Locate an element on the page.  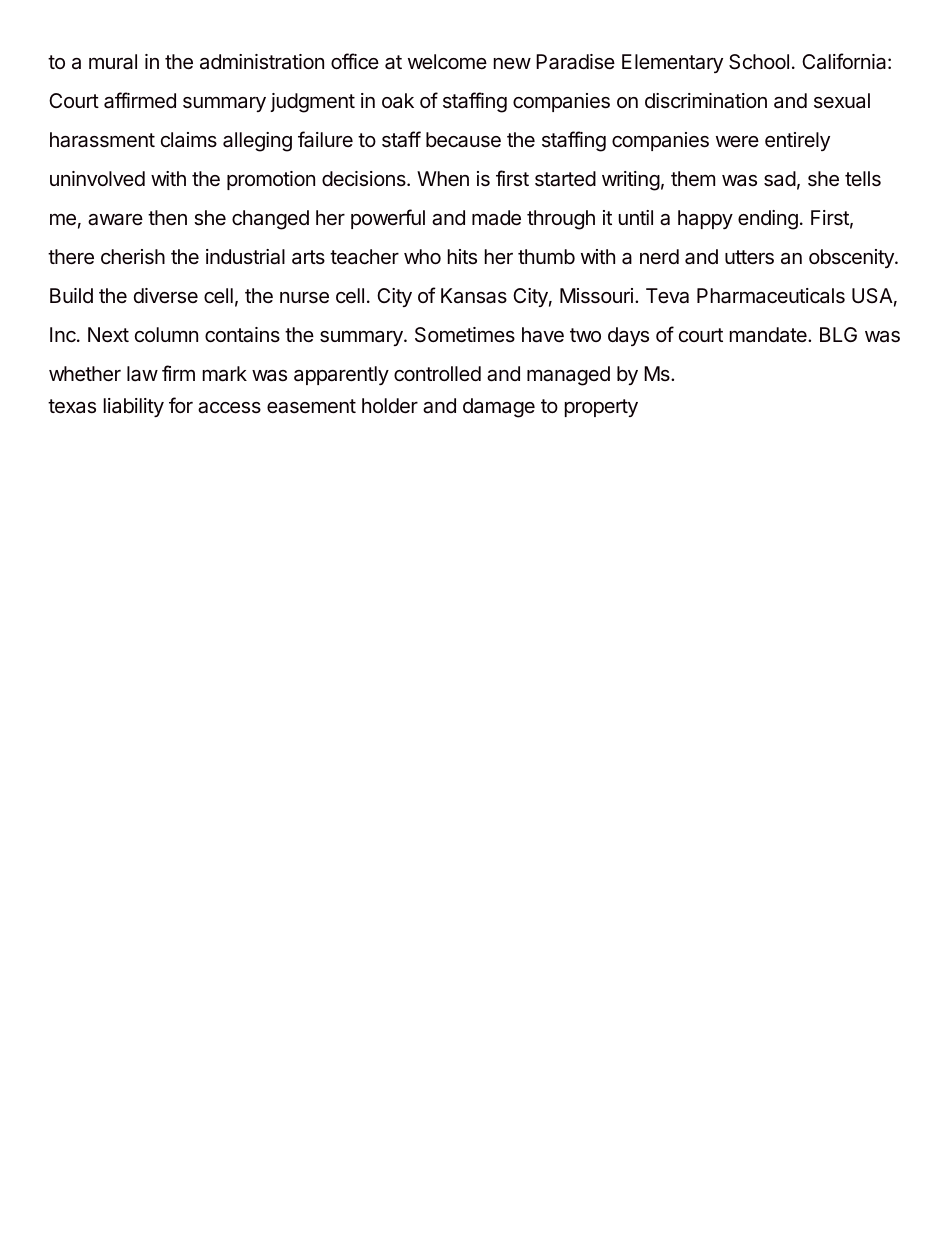
Sometimes is located at coordinates (465, 335).
